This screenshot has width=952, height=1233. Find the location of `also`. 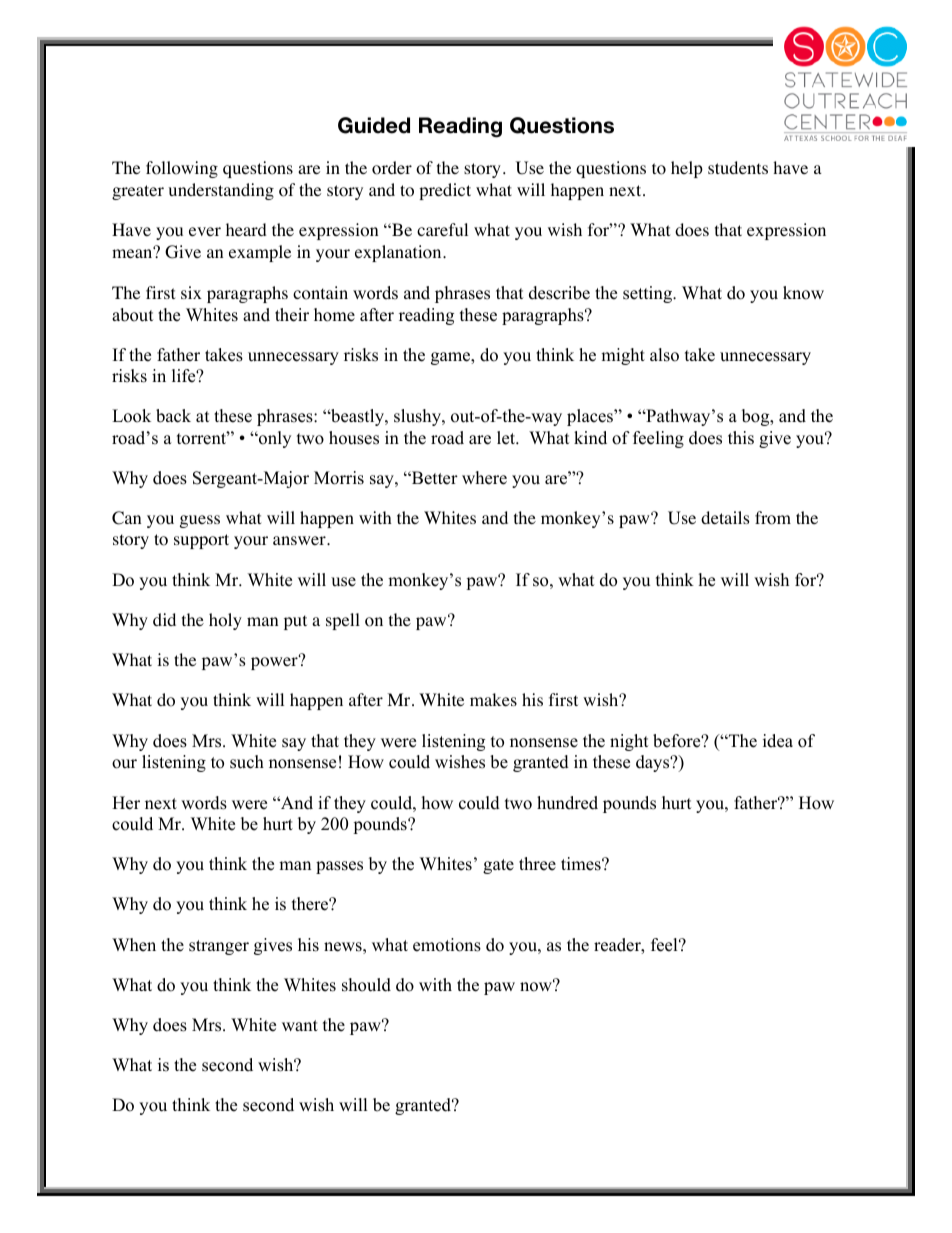

also is located at coordinates (664, 355).
